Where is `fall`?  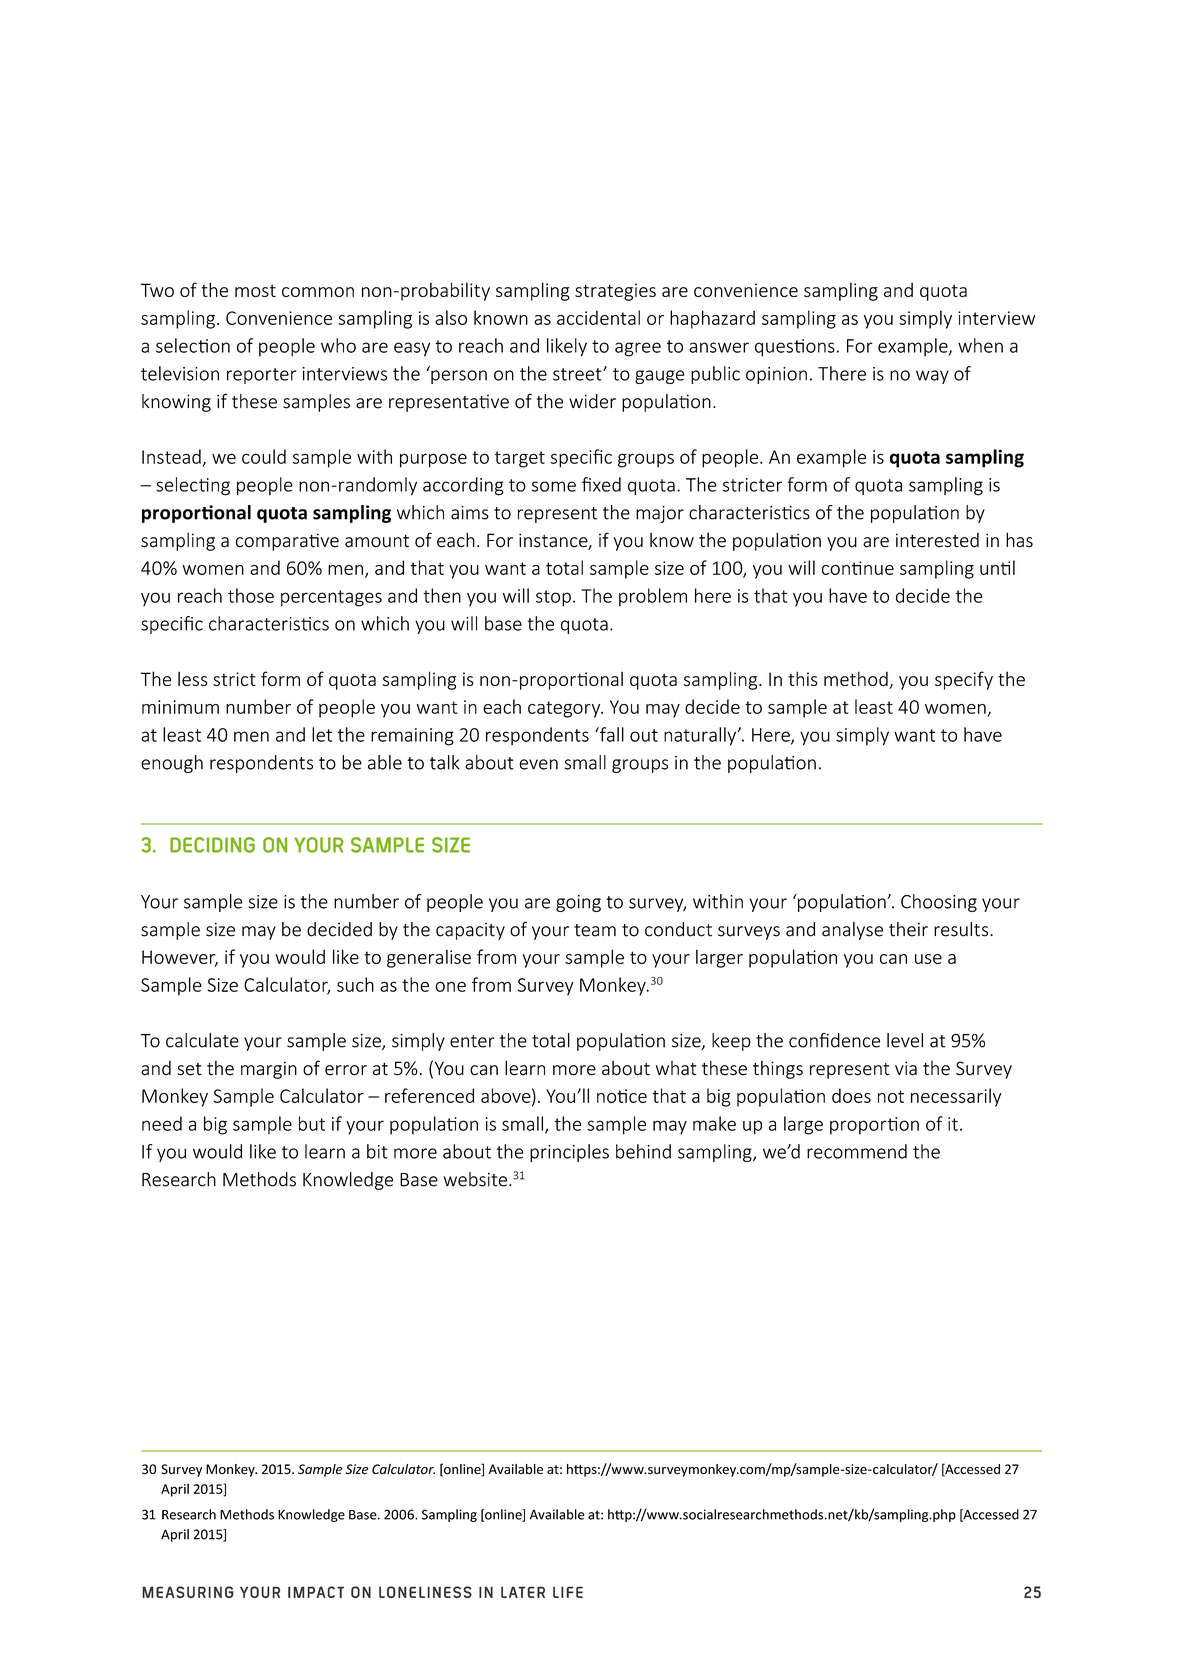 fall is located at coordinates (611, 734).
